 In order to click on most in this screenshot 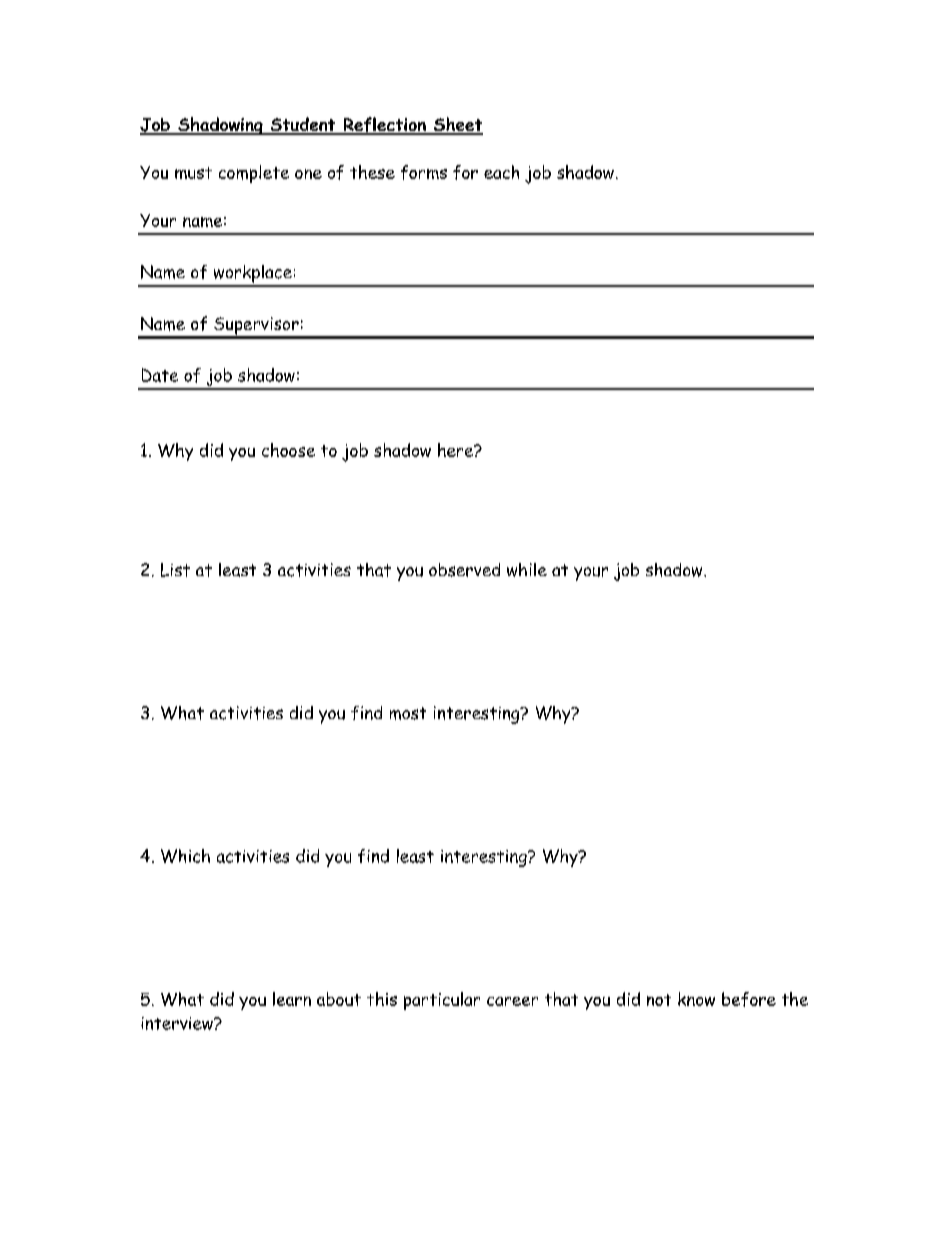, I will do `click(408, 713)`.
